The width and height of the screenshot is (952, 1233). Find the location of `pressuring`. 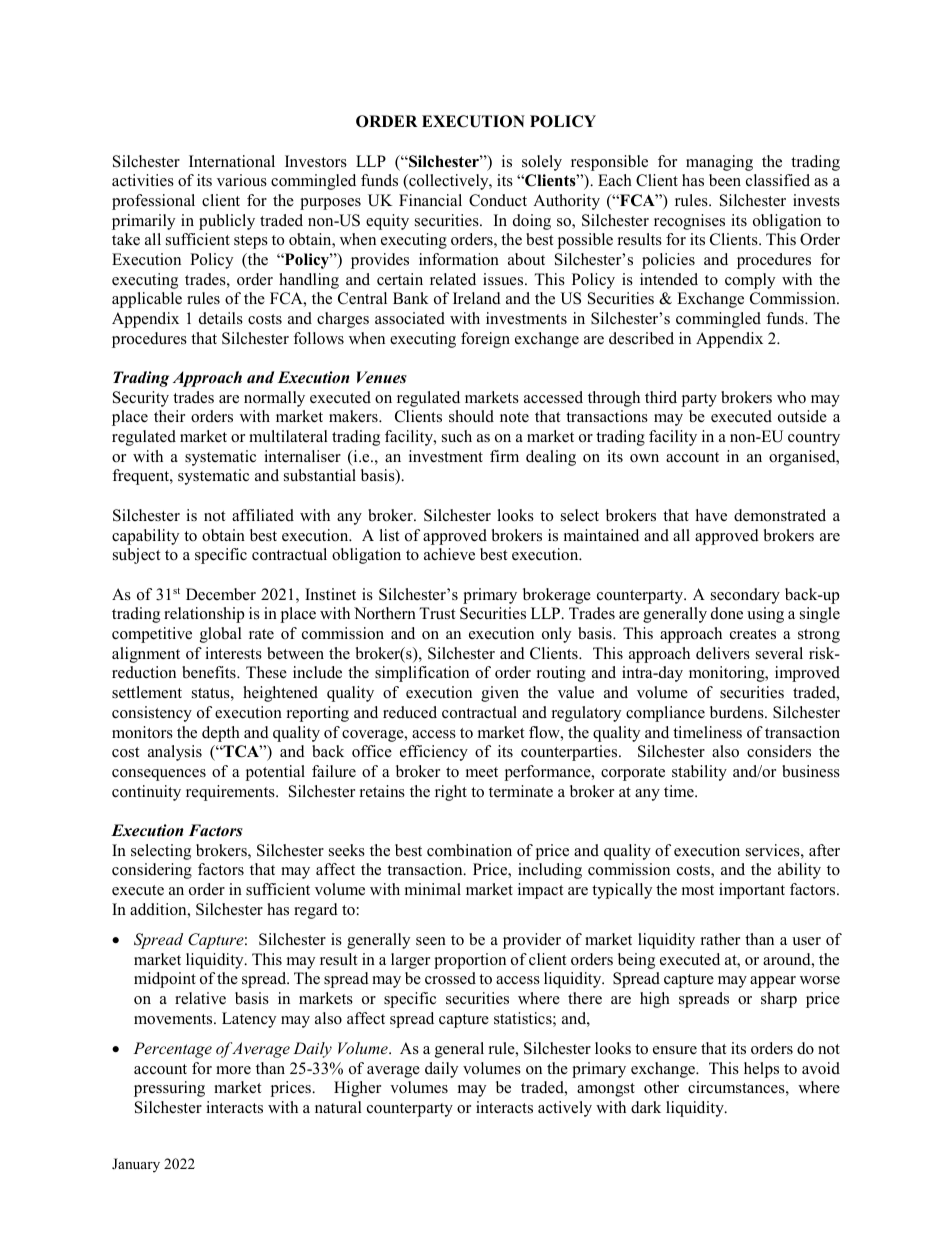

pressuring is located at coordinates (169, 1089).
